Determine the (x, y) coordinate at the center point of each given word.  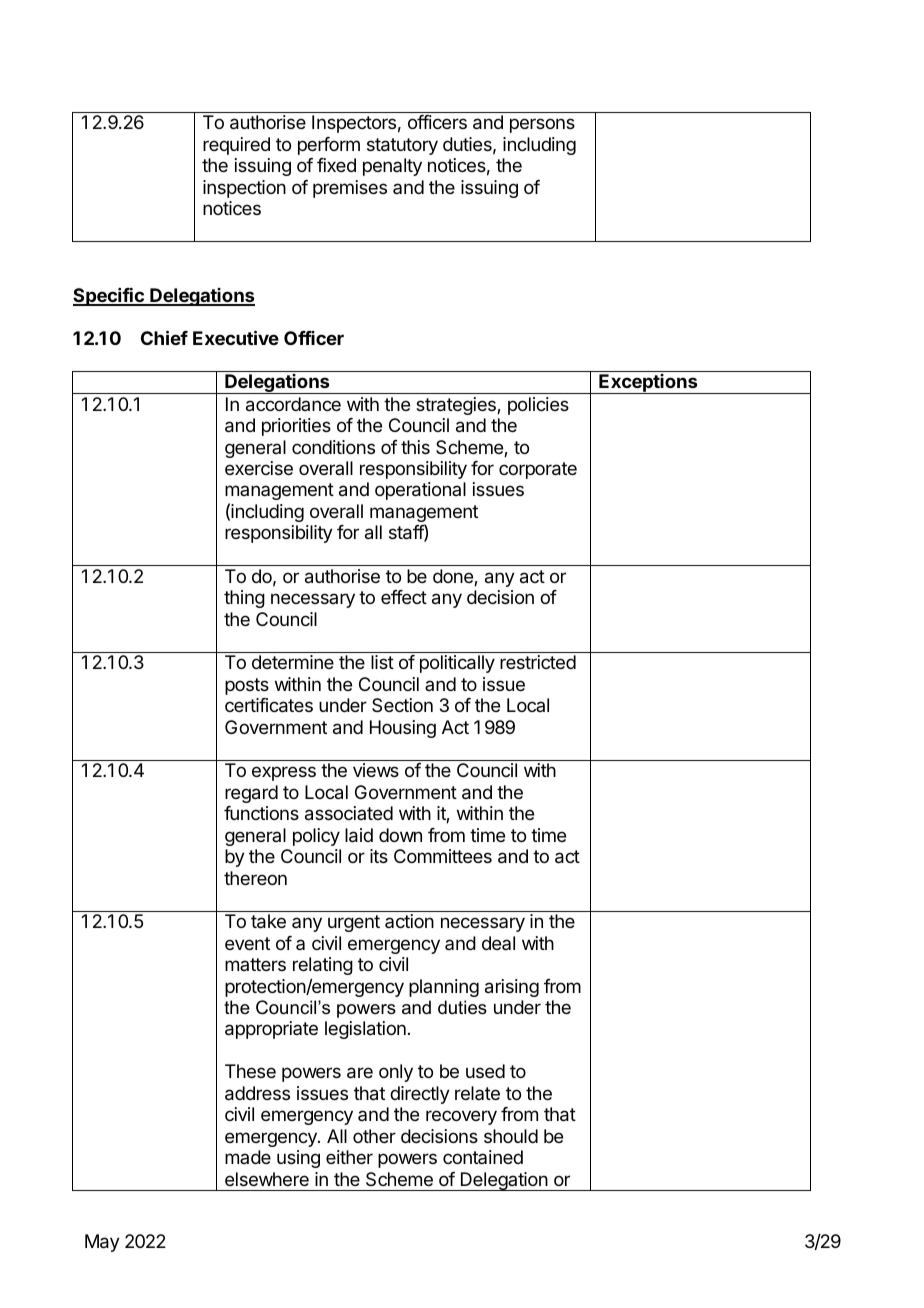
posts (247, 686)
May (102, 1243)
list (382, 662)
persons (542, 125)
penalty (392, 167)
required (236, 146)
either (349, 1157)
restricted (538, 662)
